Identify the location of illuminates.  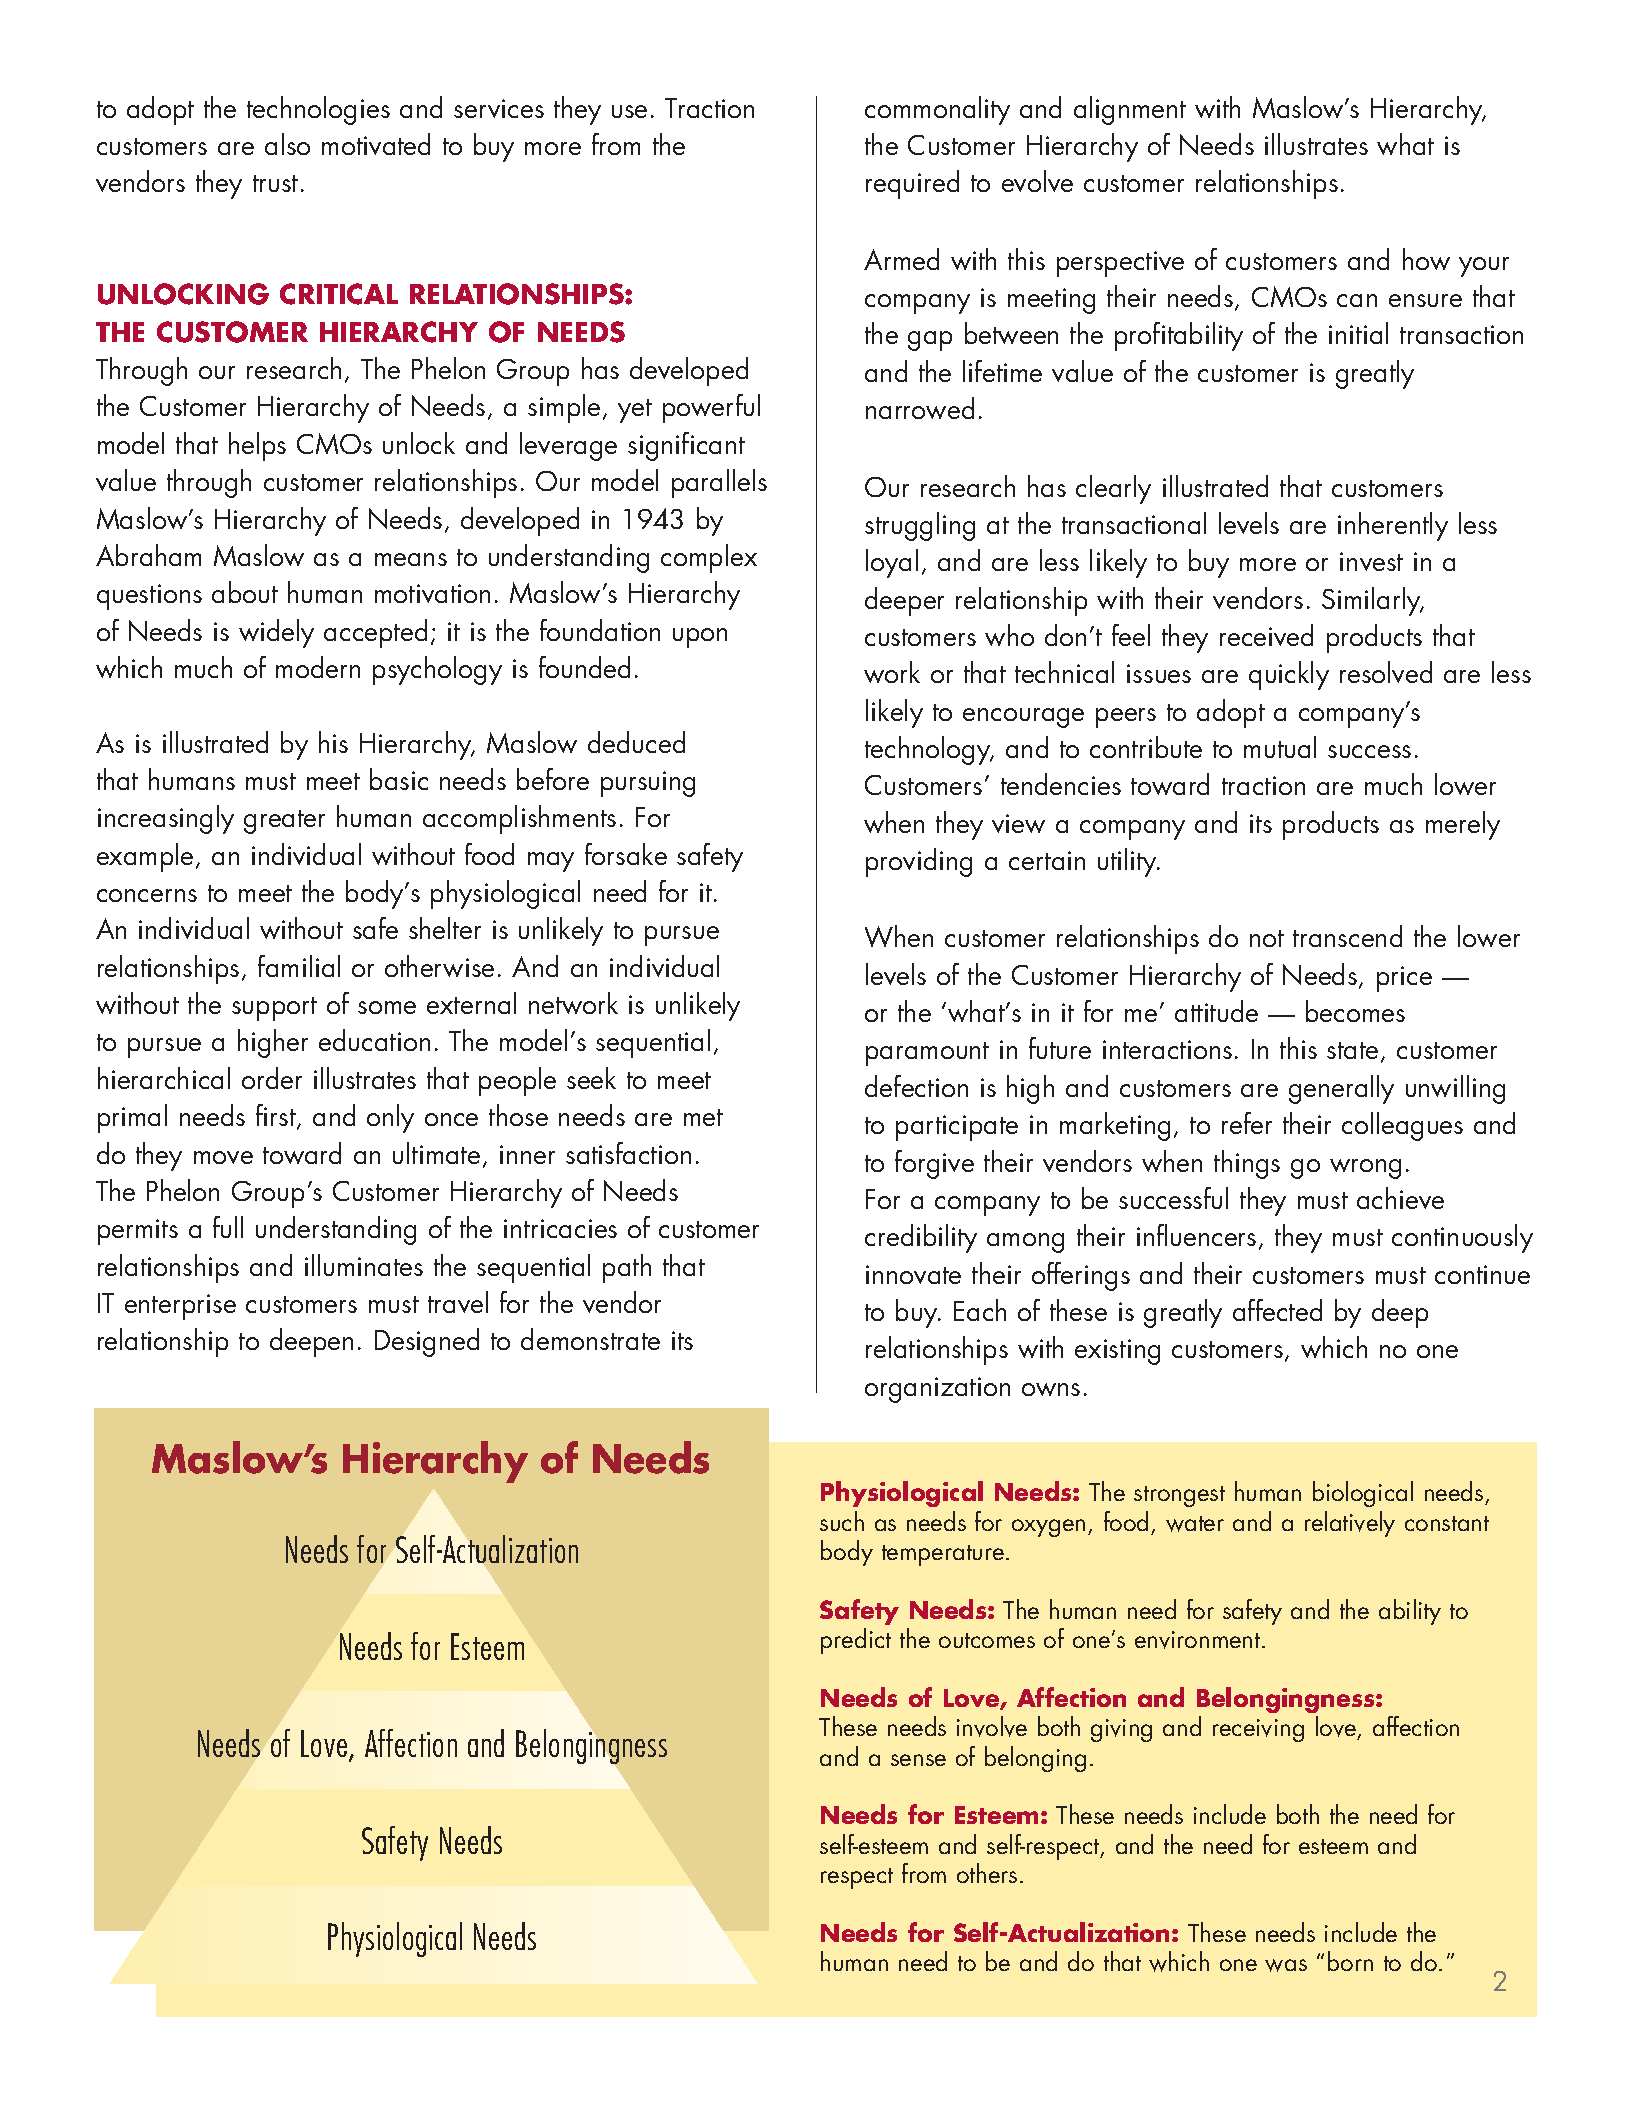
(364, 1265).
